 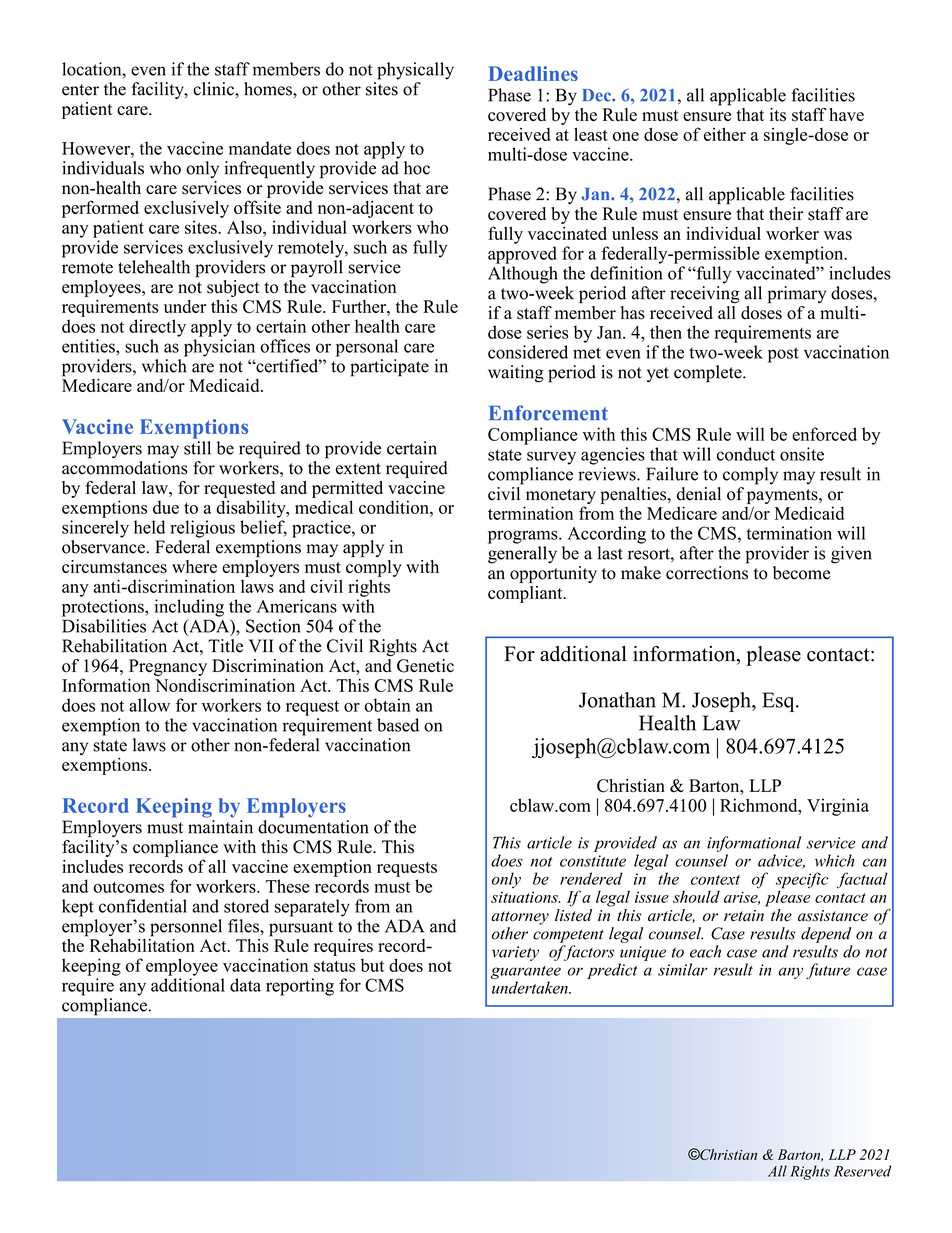 I want to click on still, so click(x=197, y=448).
